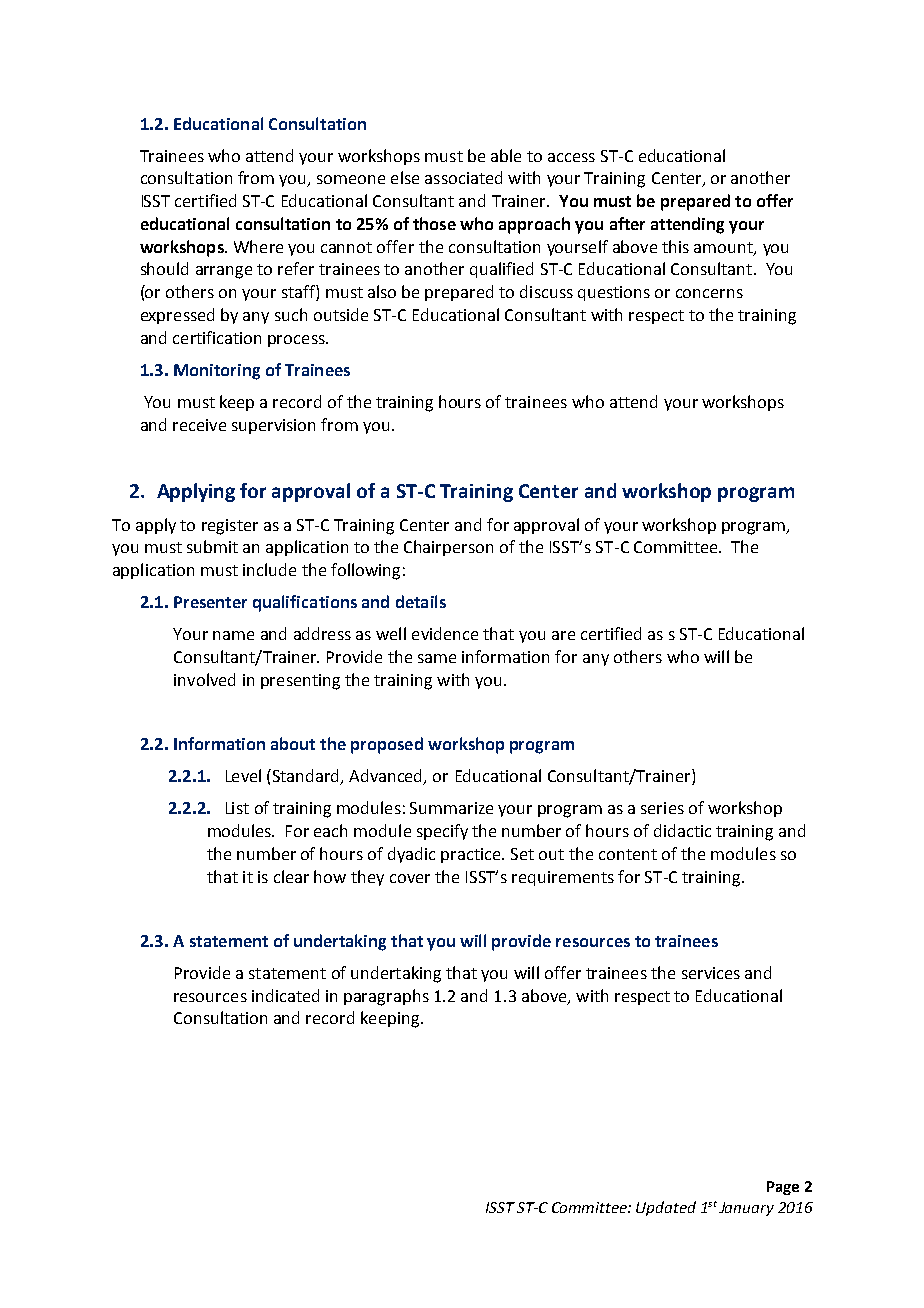 The image size is (924, 1308). What do you see at coordinates (437, 658) in the document?
I see `same` at bounding box center [437, 658].
